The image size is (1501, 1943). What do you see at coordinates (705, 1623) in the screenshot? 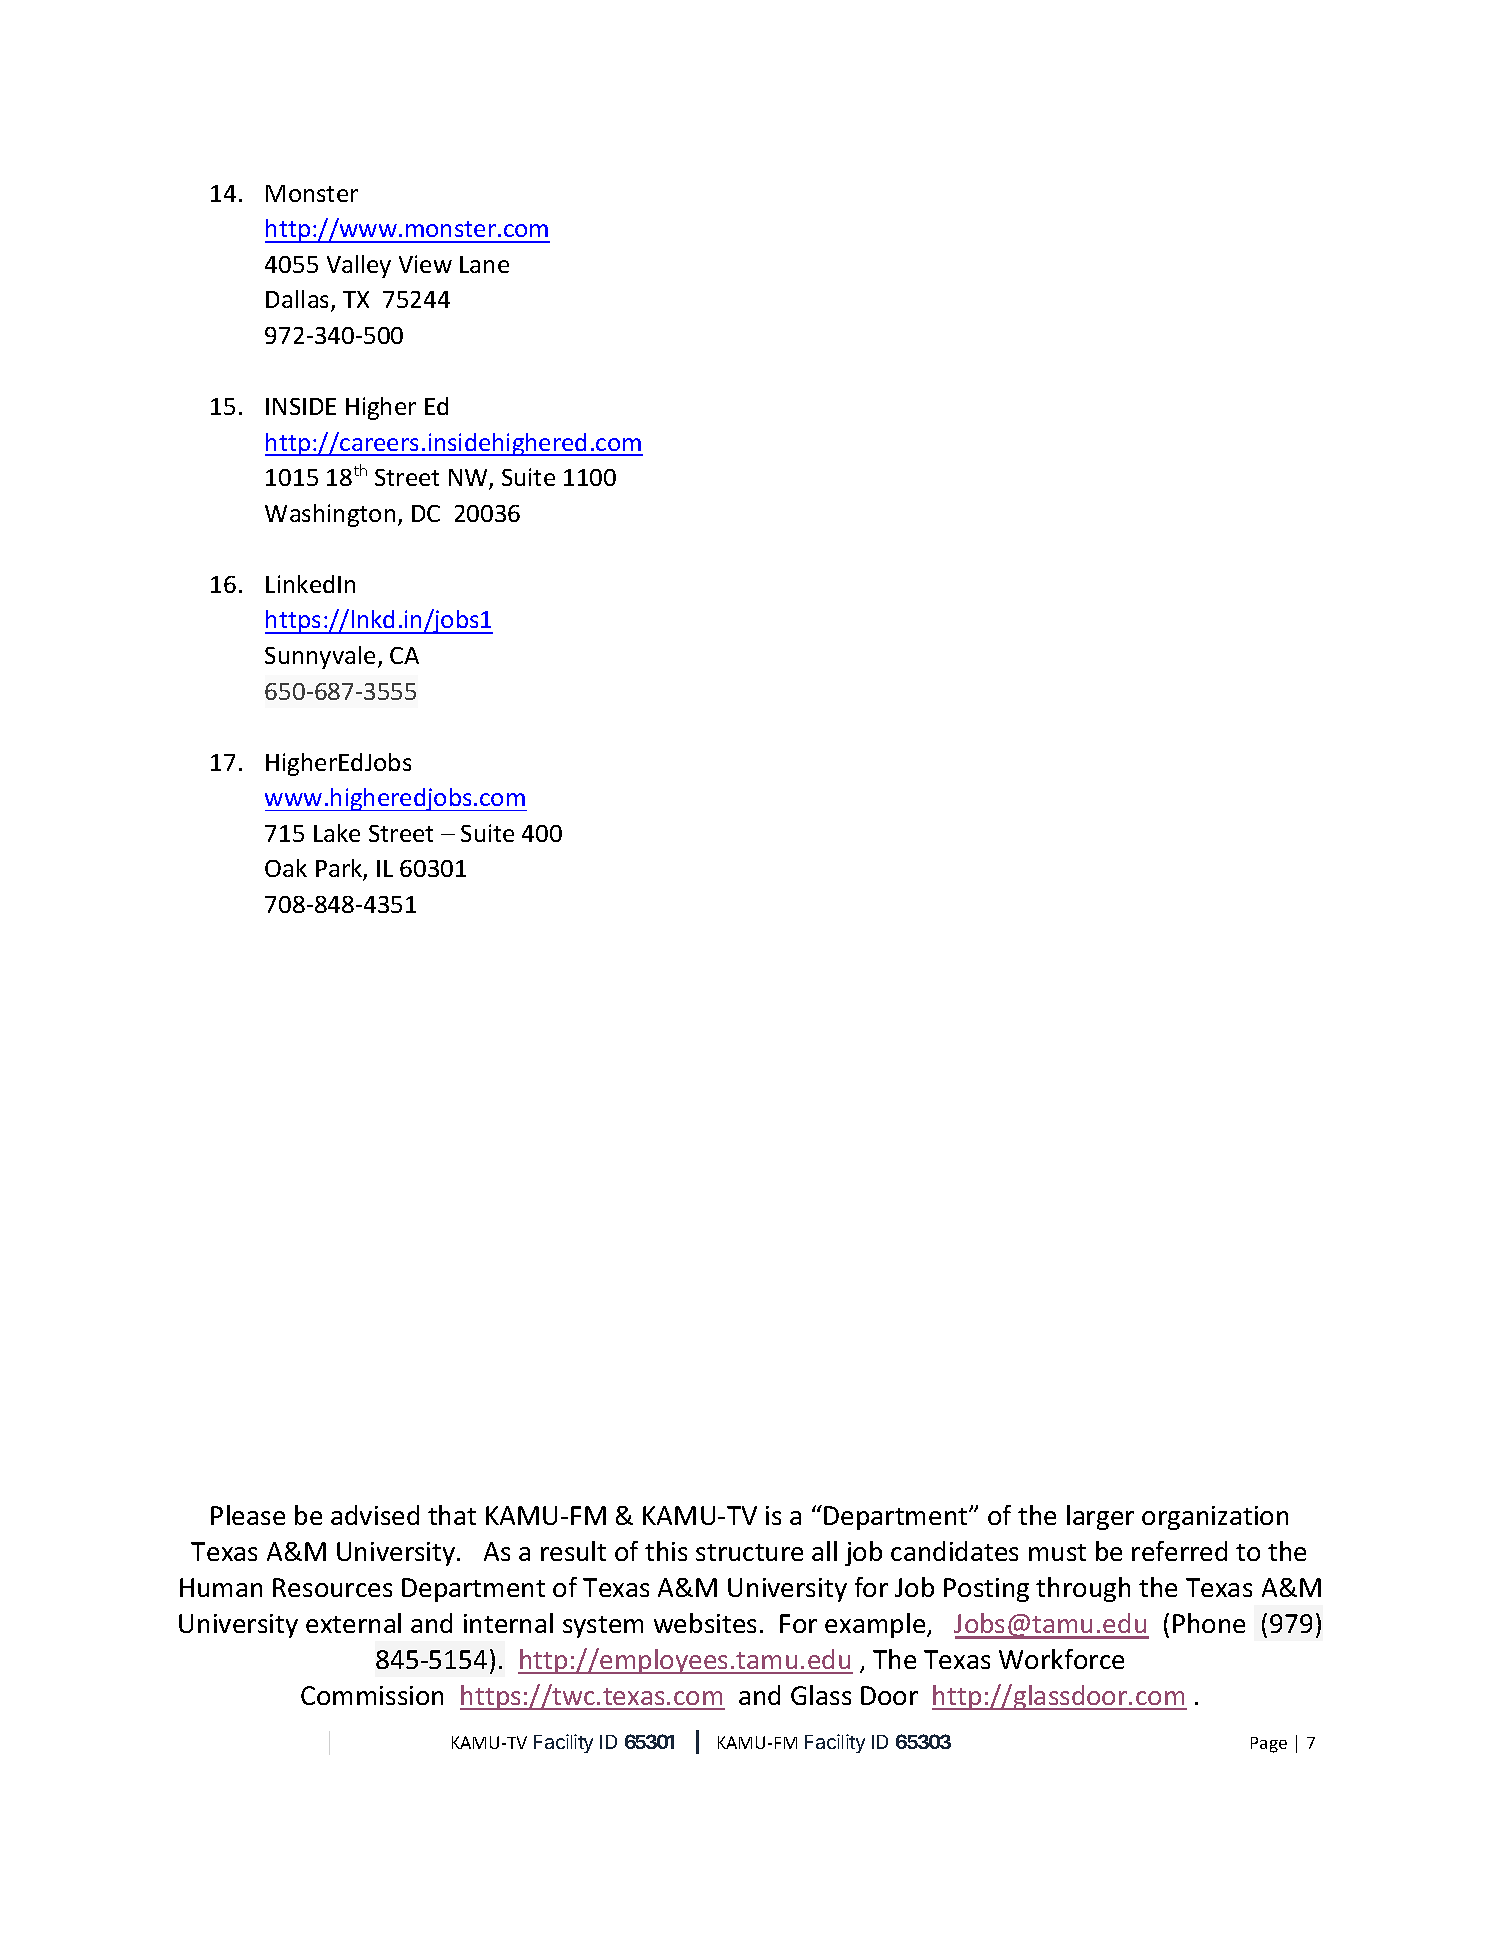
I see `websites` at bounding box center [705, 1623].
